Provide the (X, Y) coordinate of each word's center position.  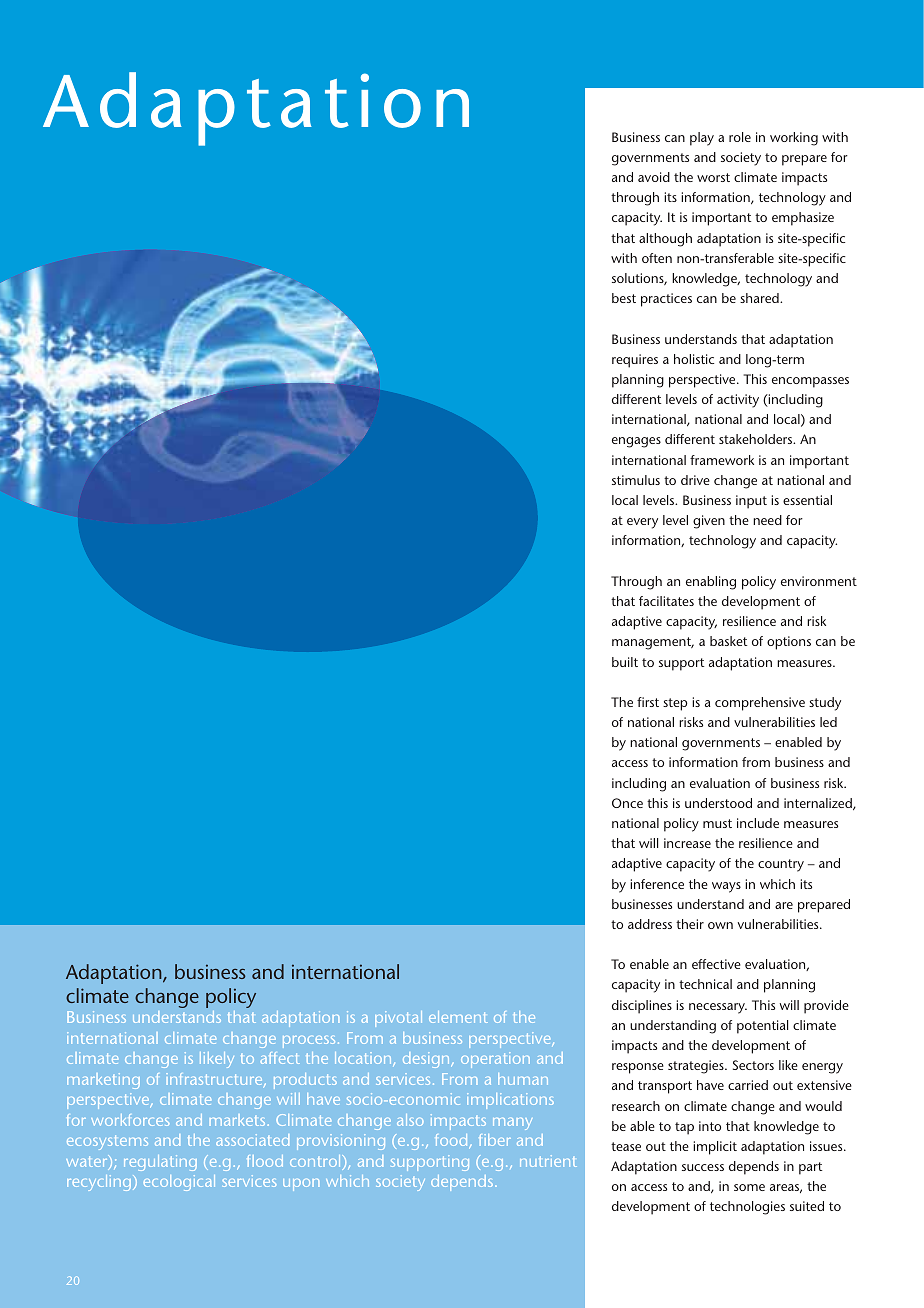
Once (627, 803)
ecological (179, 1183)
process (309, 1042)
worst (713, 177)
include (758, 823)
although (665, 240)
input (751, 502)
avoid (654, 177)
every (642, 523)
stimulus (636, 480)
